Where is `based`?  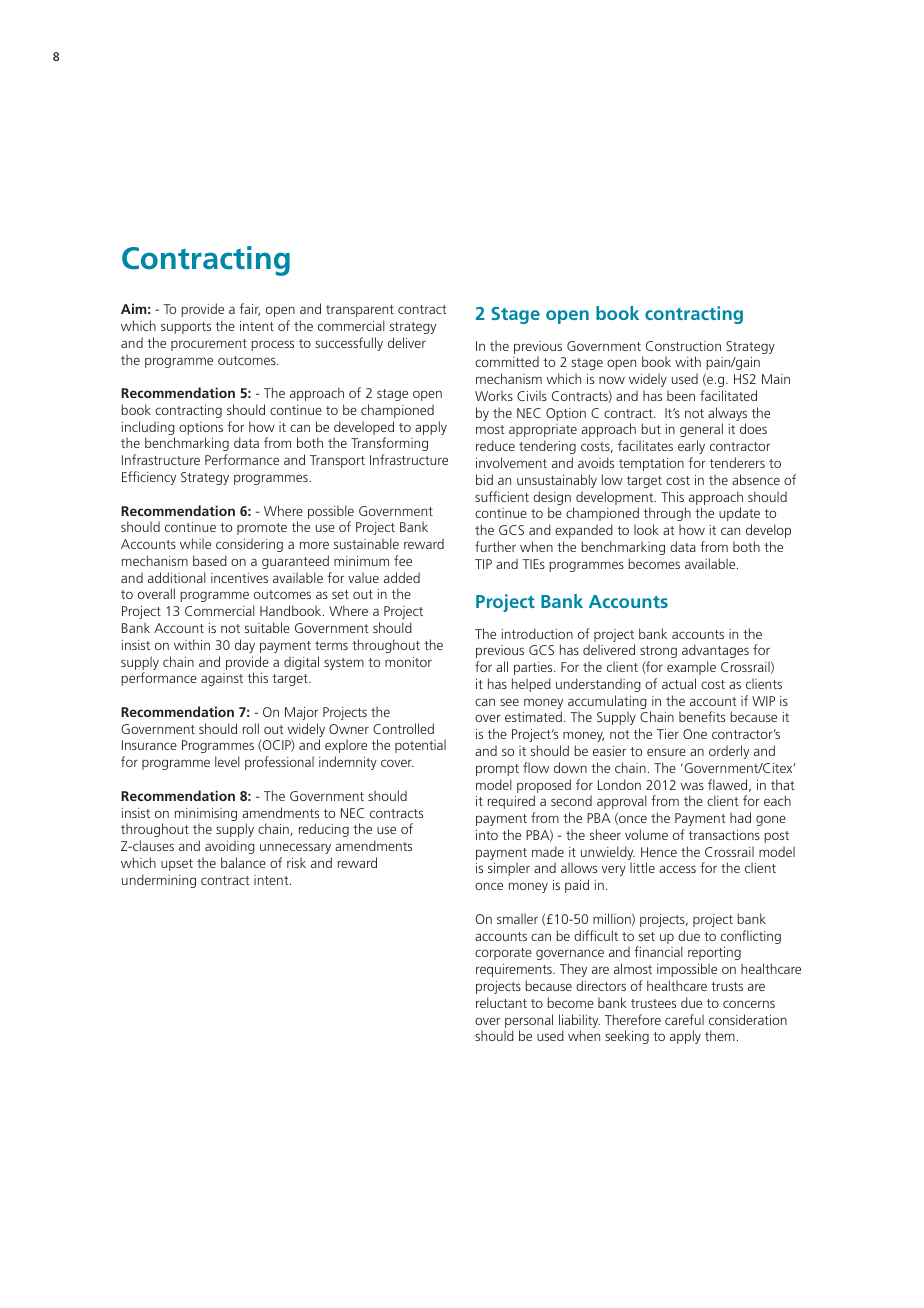 based is located at coordinates (210, 560).
